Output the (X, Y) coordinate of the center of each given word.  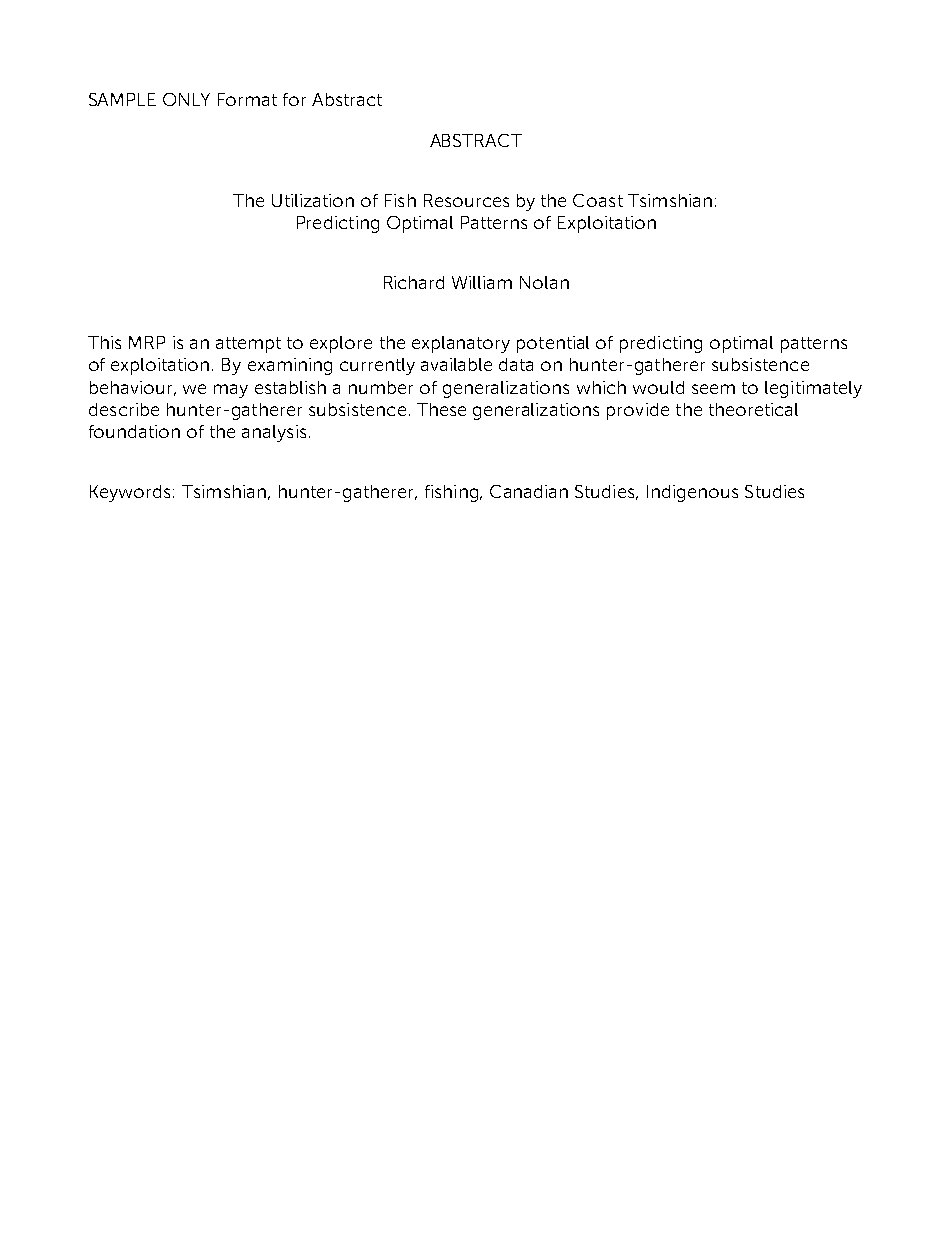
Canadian (529, 491)
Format (247, 99)
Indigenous (692, 493)
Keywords (130, 493)
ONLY (186, 99)
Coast (598, 200)
